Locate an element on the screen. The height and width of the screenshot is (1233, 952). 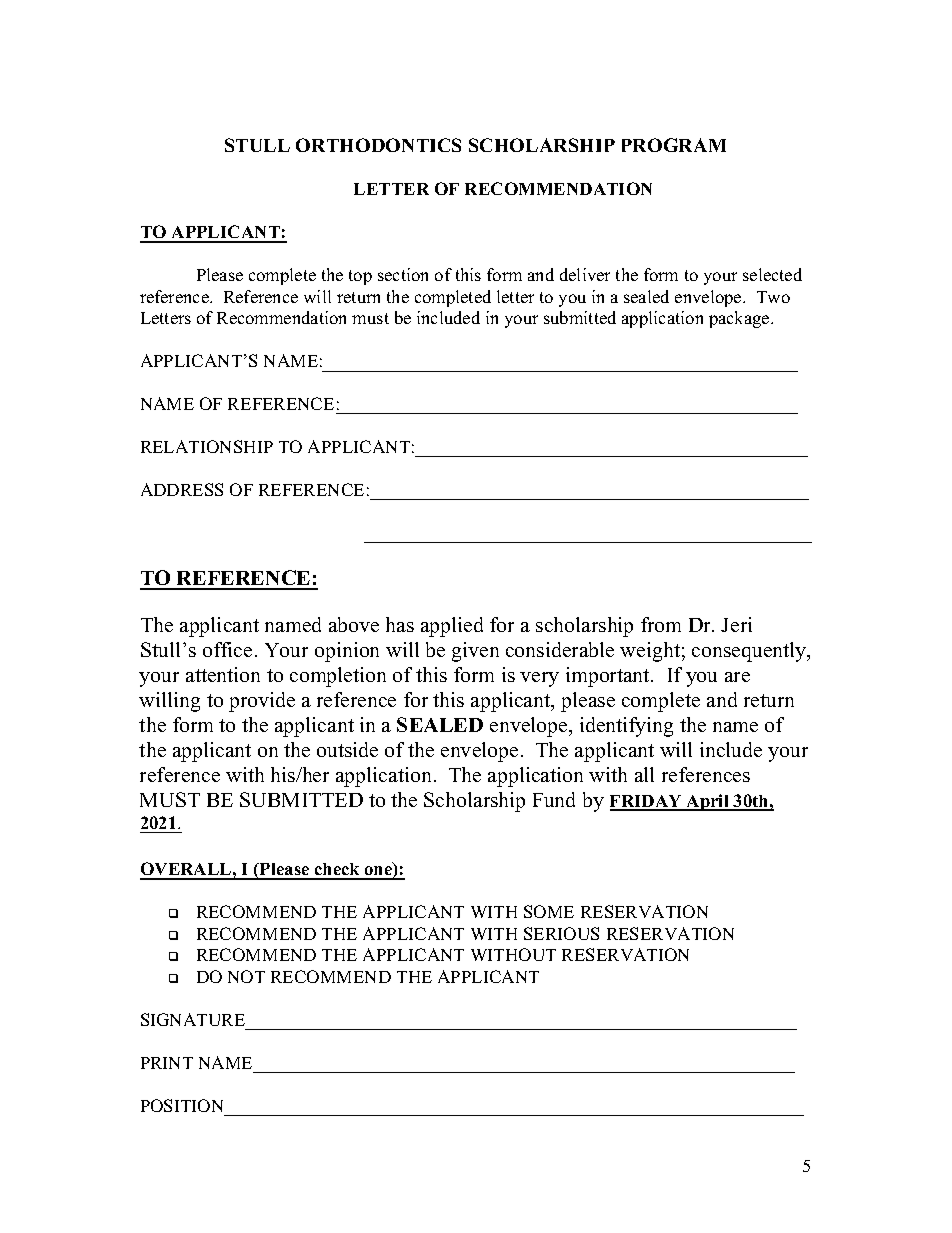
top is located at coordinates (360, 277).
